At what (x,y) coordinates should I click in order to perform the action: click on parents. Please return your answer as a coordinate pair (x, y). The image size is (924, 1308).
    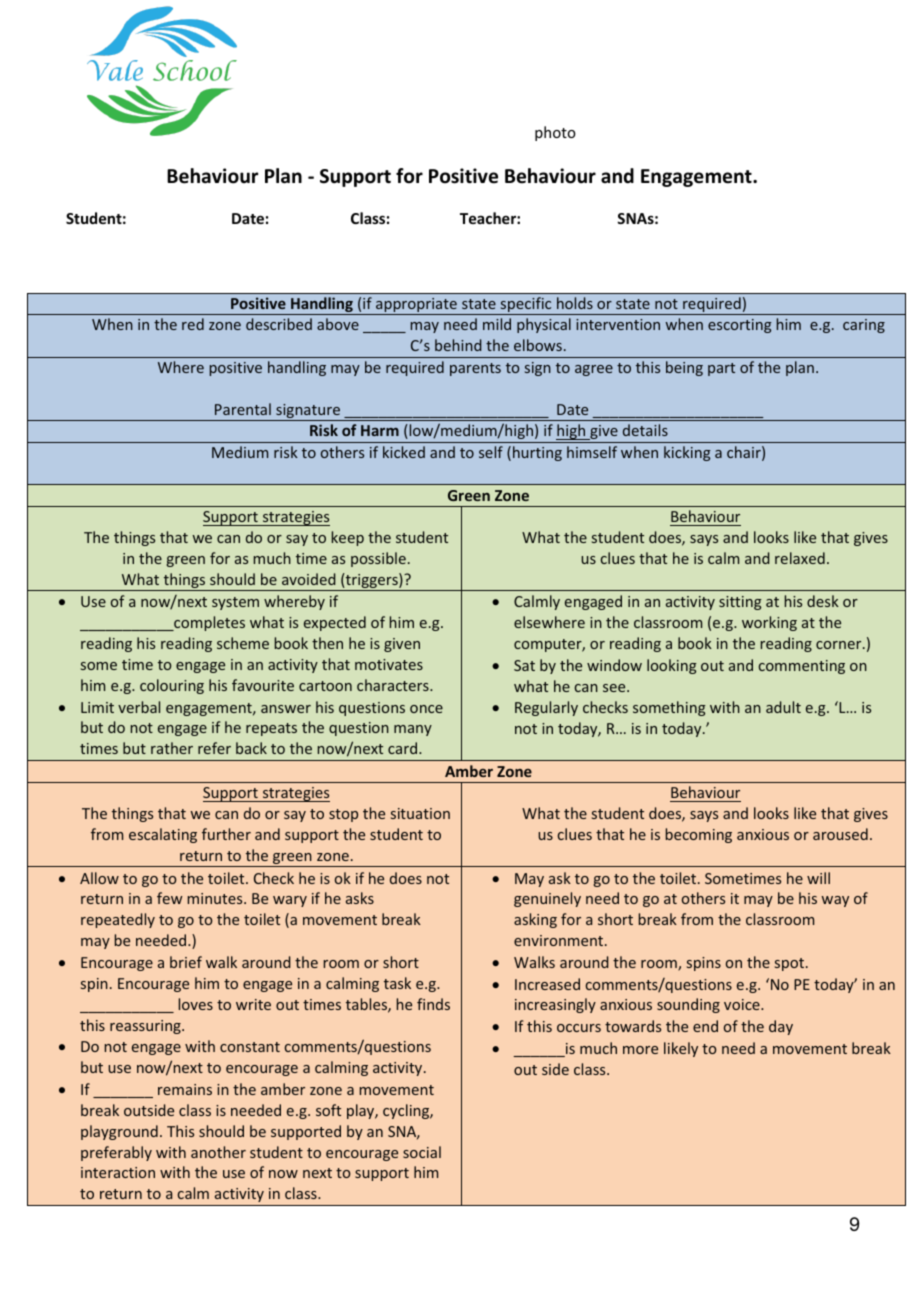
    Looking at the image, I should click on (475, 369).
